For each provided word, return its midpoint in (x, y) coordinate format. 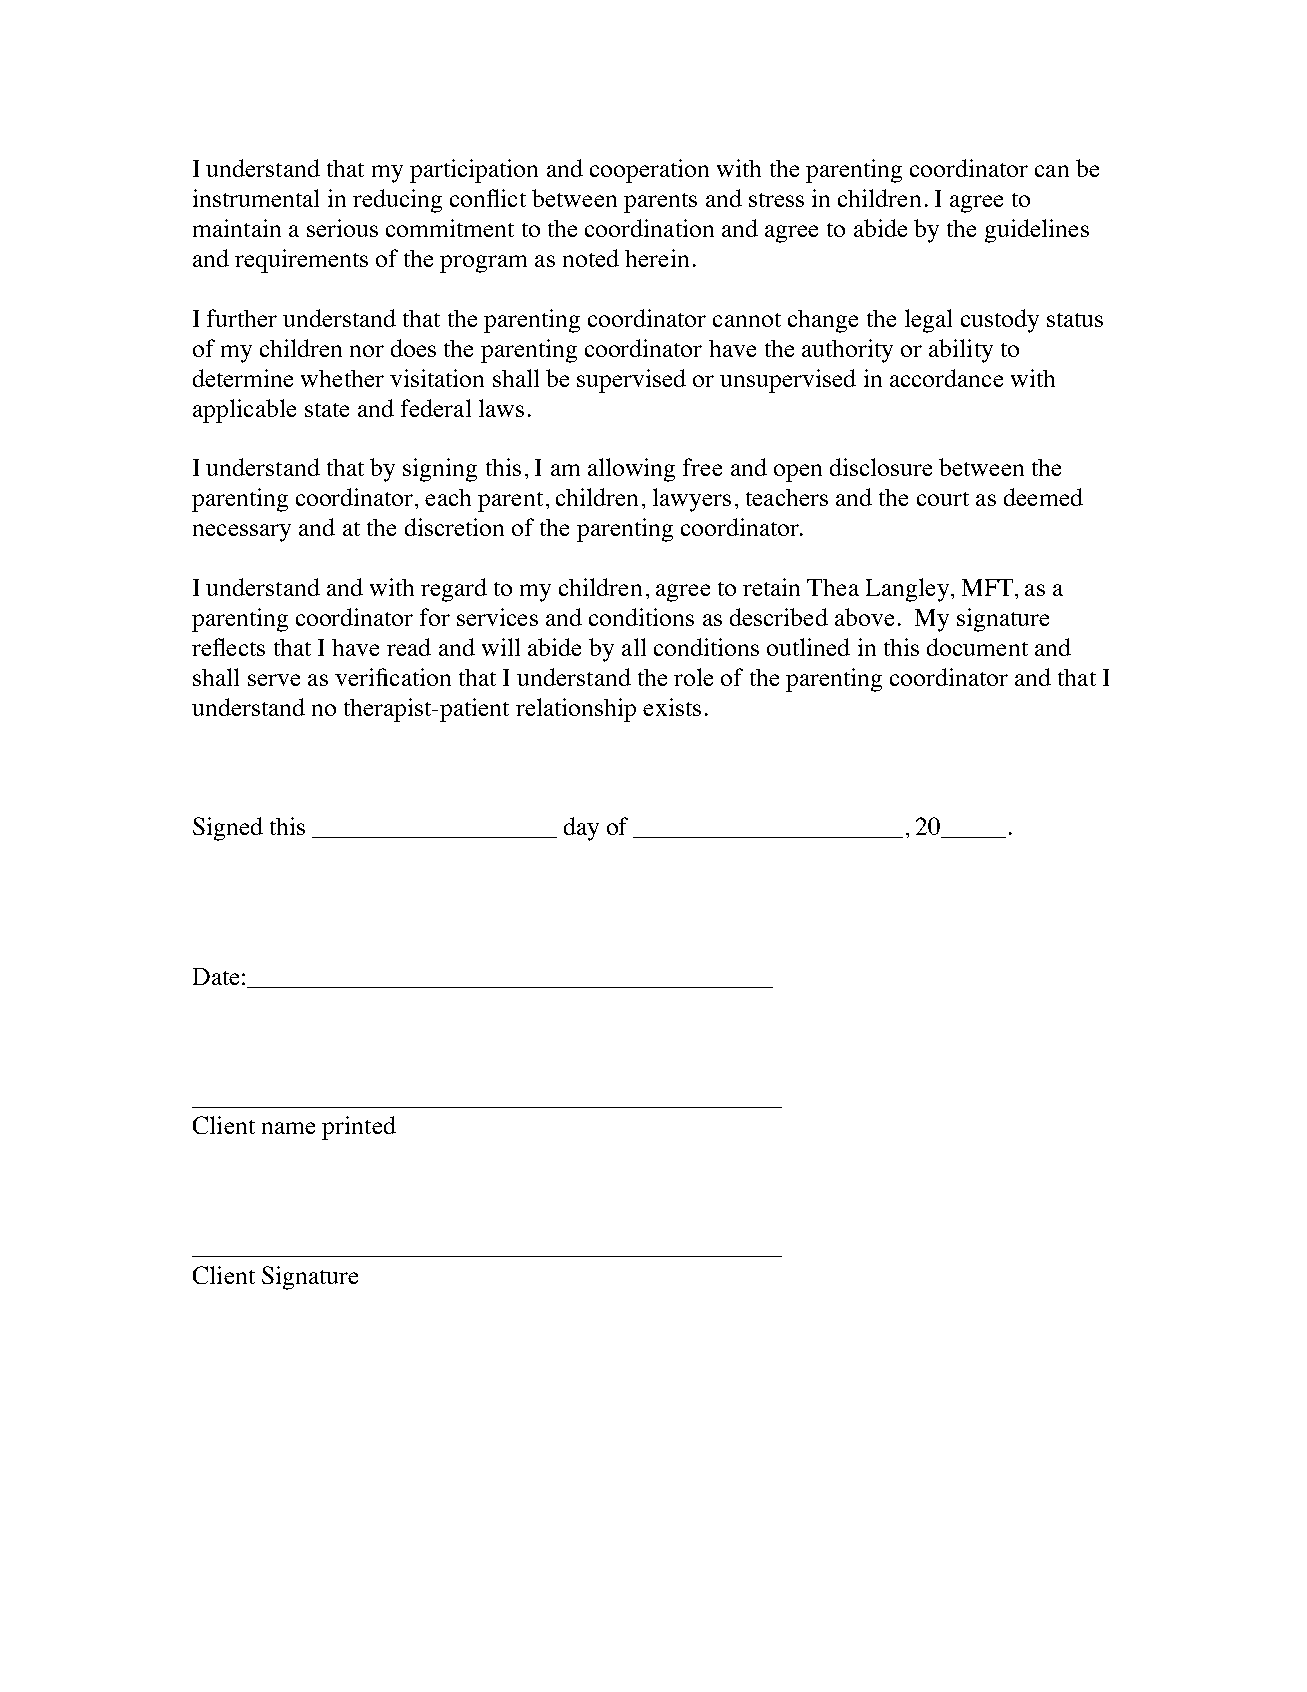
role (693, 677)
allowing (631, 470)
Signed (228, 829)
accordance (946, 378)
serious (342, 228)
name (288, 1128)
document (977, 647)
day (581, 829)
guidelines (1037, 231)
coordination (649, 228)
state (327, 410)
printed (359, 1128)
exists (672, 707)
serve (274, 680)
